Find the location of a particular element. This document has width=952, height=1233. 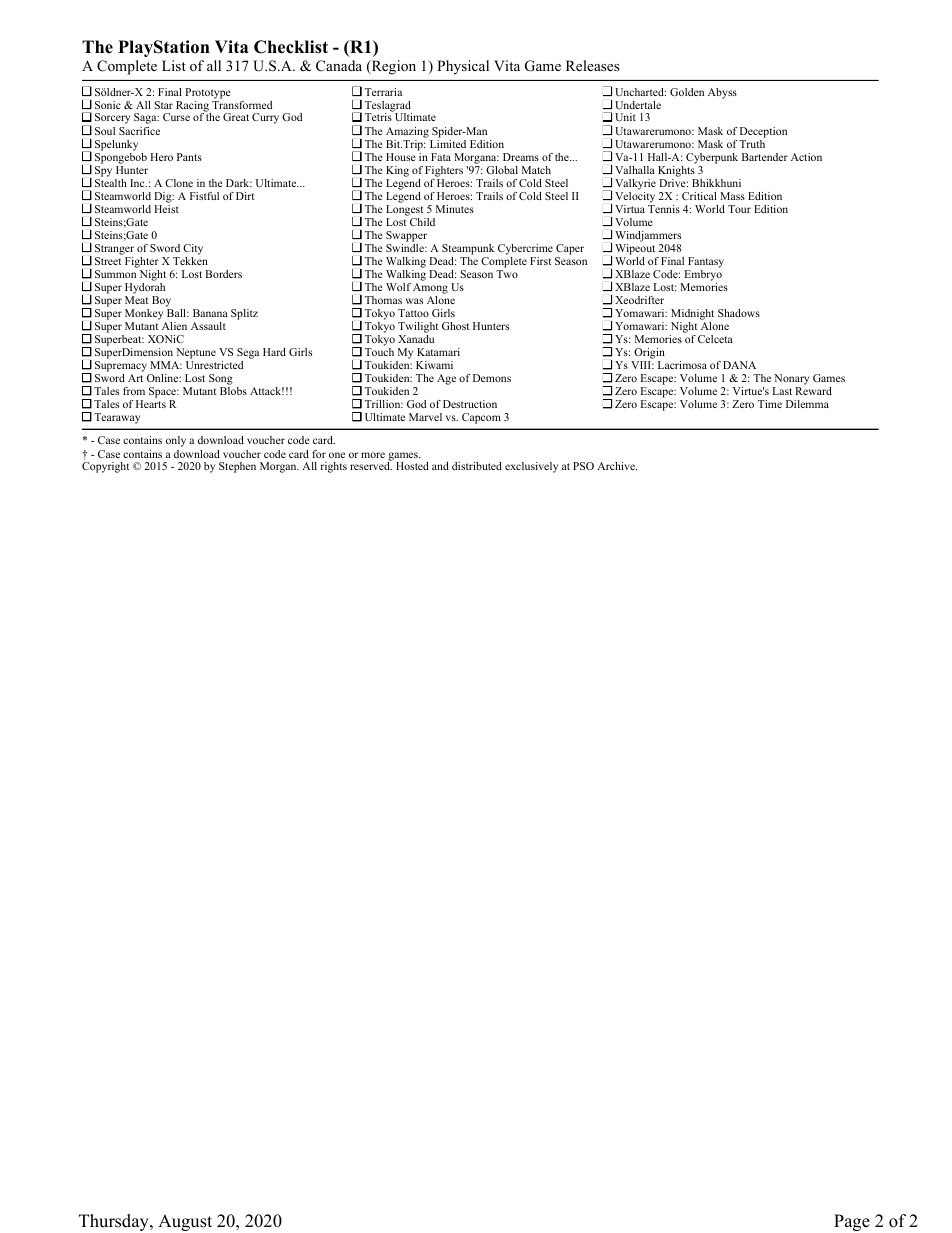

Physical is located at coordinates (463, 67).
